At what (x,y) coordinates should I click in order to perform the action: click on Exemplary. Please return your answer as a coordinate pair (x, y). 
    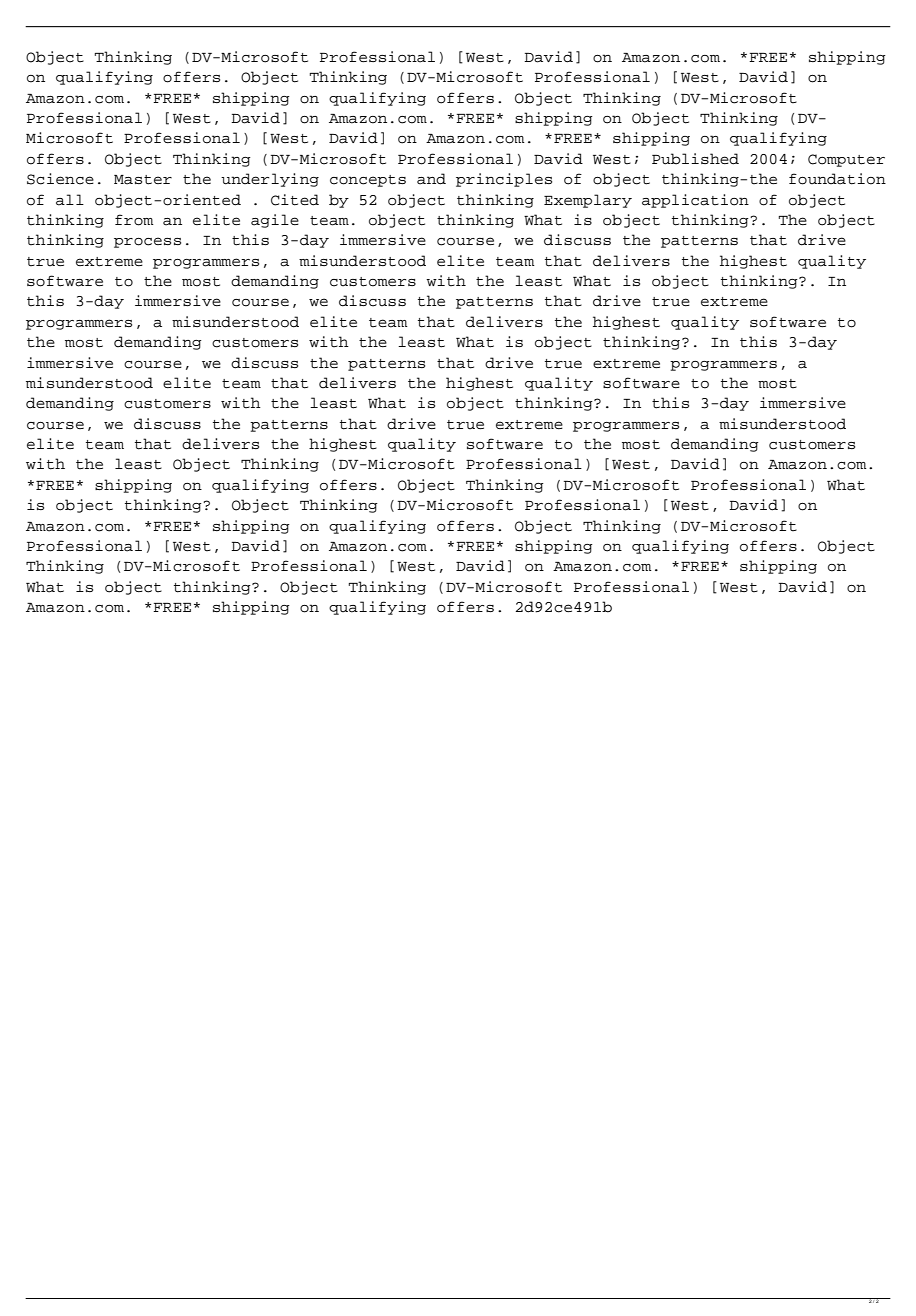
    Looking at the image, I should click on (588, 201).
